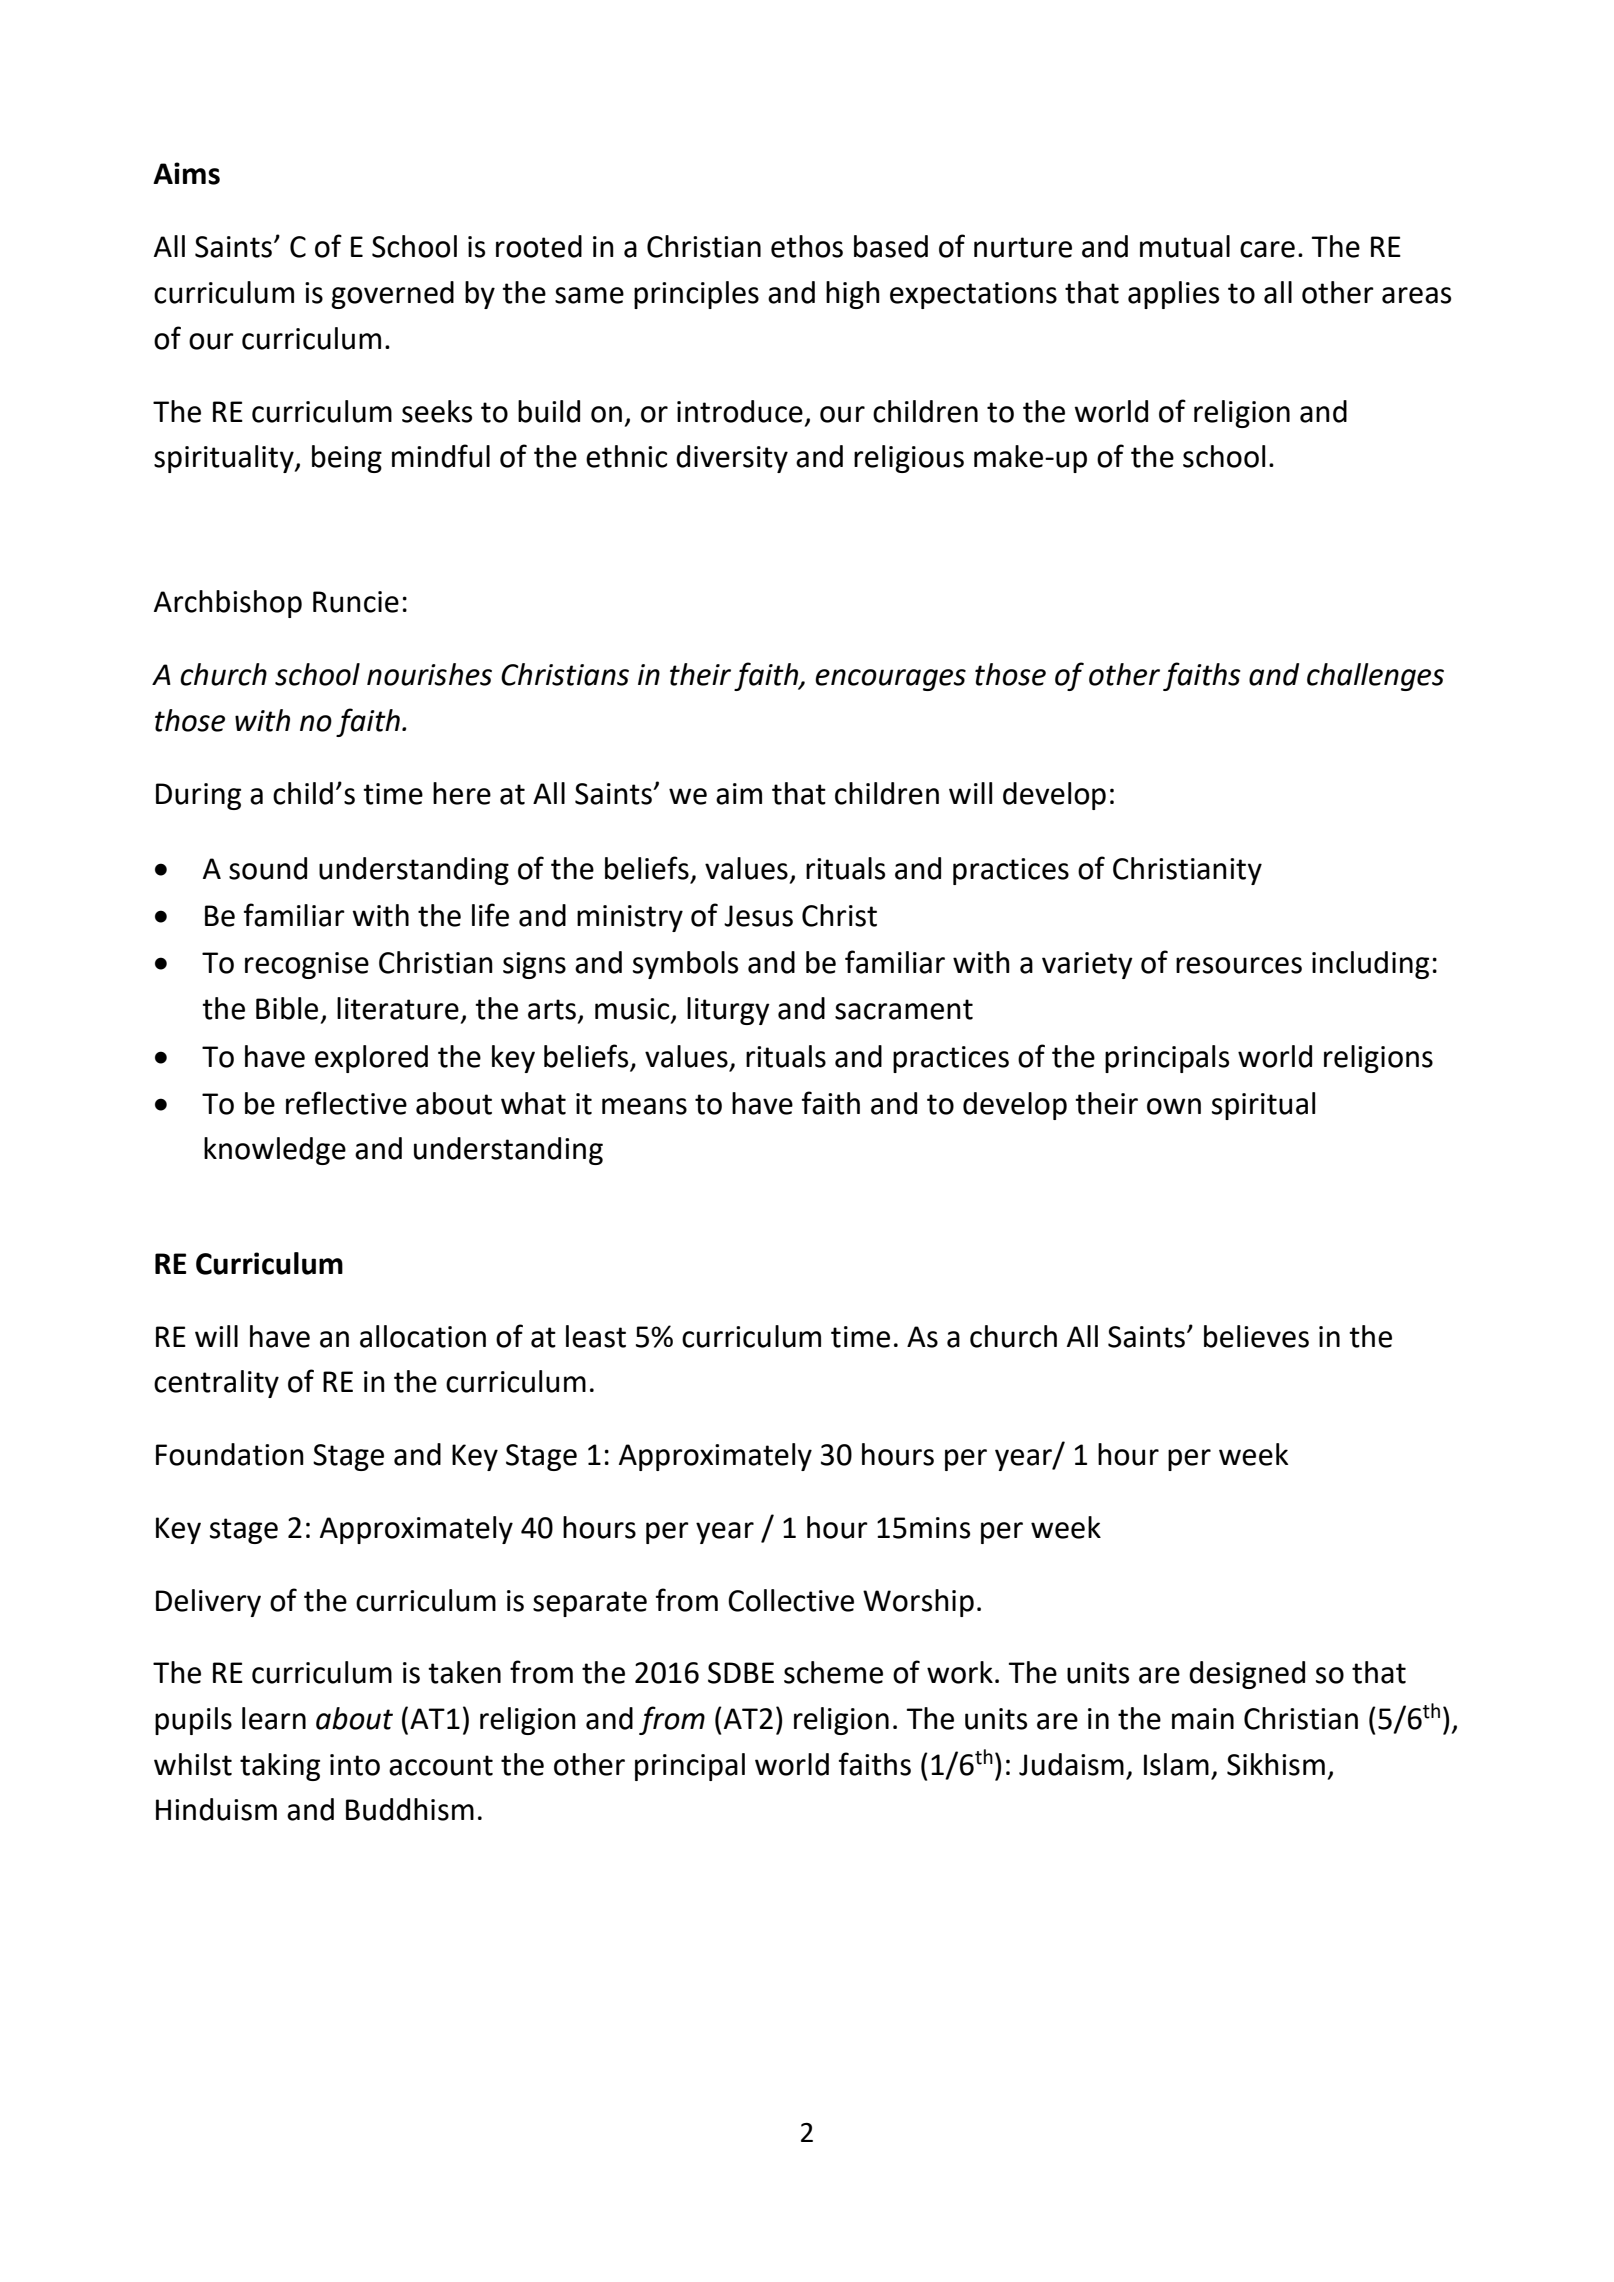 Image resolution: width=1614 pixels, height=2282 pixels. Describe the element at coordinates (833, 1672) in the screenshot. I see `scheme` at that location.
